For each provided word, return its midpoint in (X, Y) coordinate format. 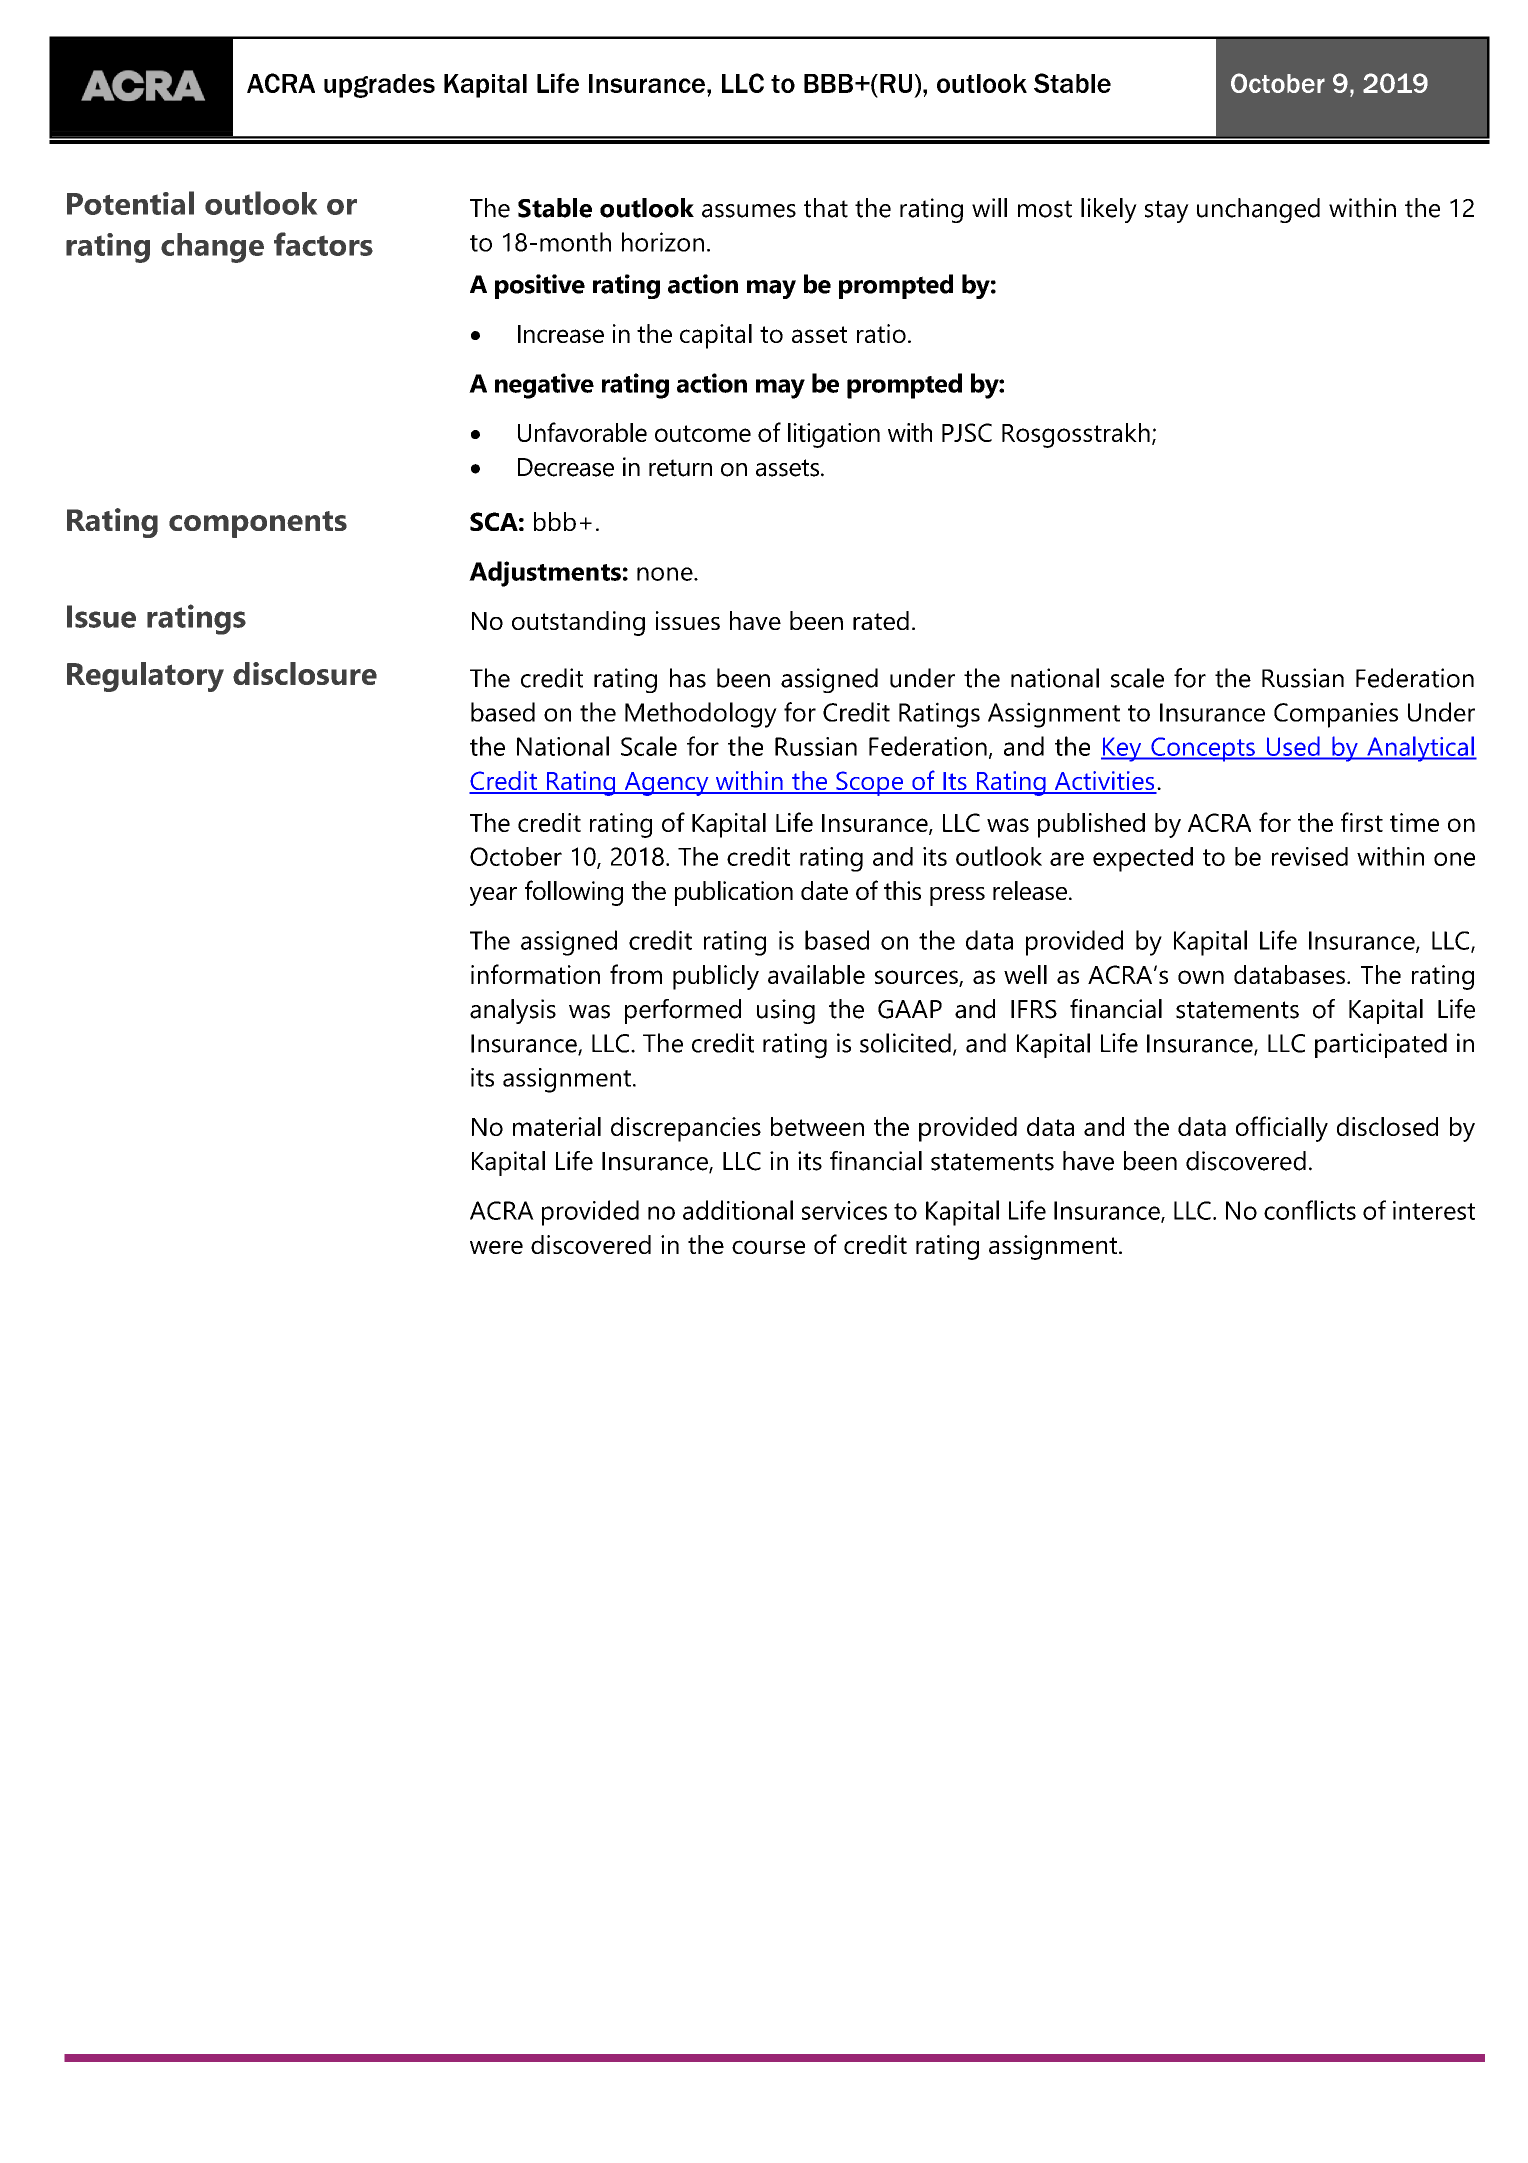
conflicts (1310, 1210)
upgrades (379, 86)
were (496, 1247)
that (826, 208)
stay (1167, 211)
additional (738, 1210)
